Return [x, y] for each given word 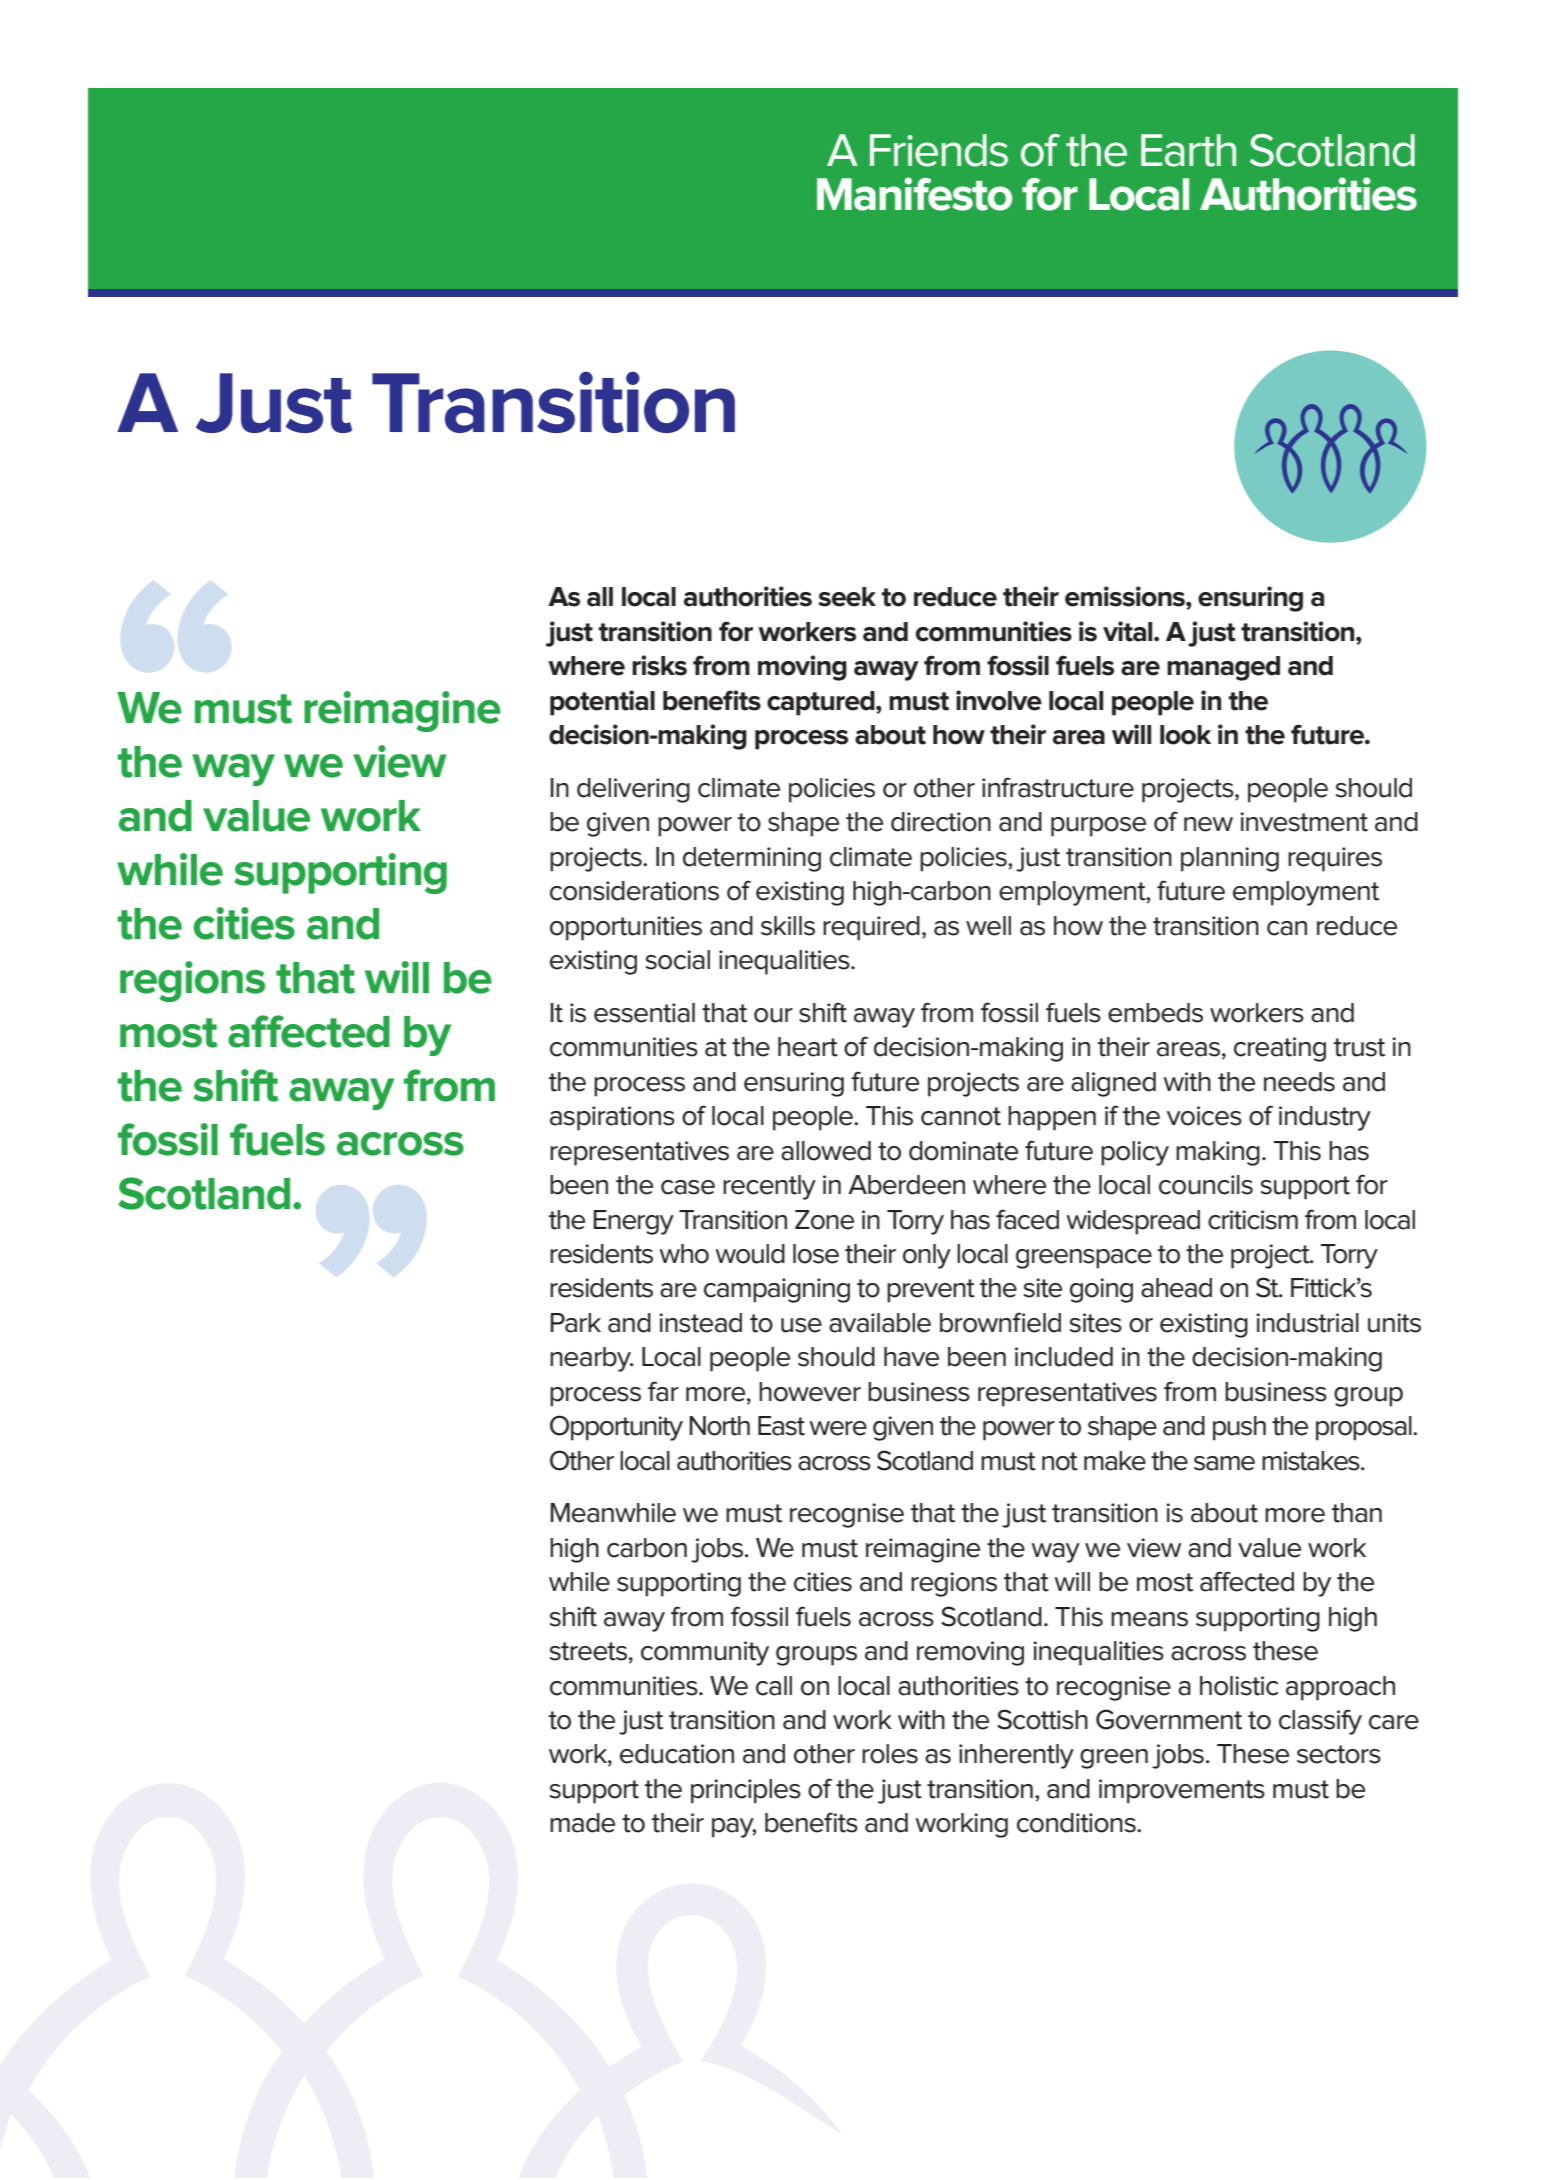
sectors [1339, 1754]
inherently [1016, 1756]
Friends [939, 150]
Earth [1188, 150]
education [677, 1754]
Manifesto [914, 194]
